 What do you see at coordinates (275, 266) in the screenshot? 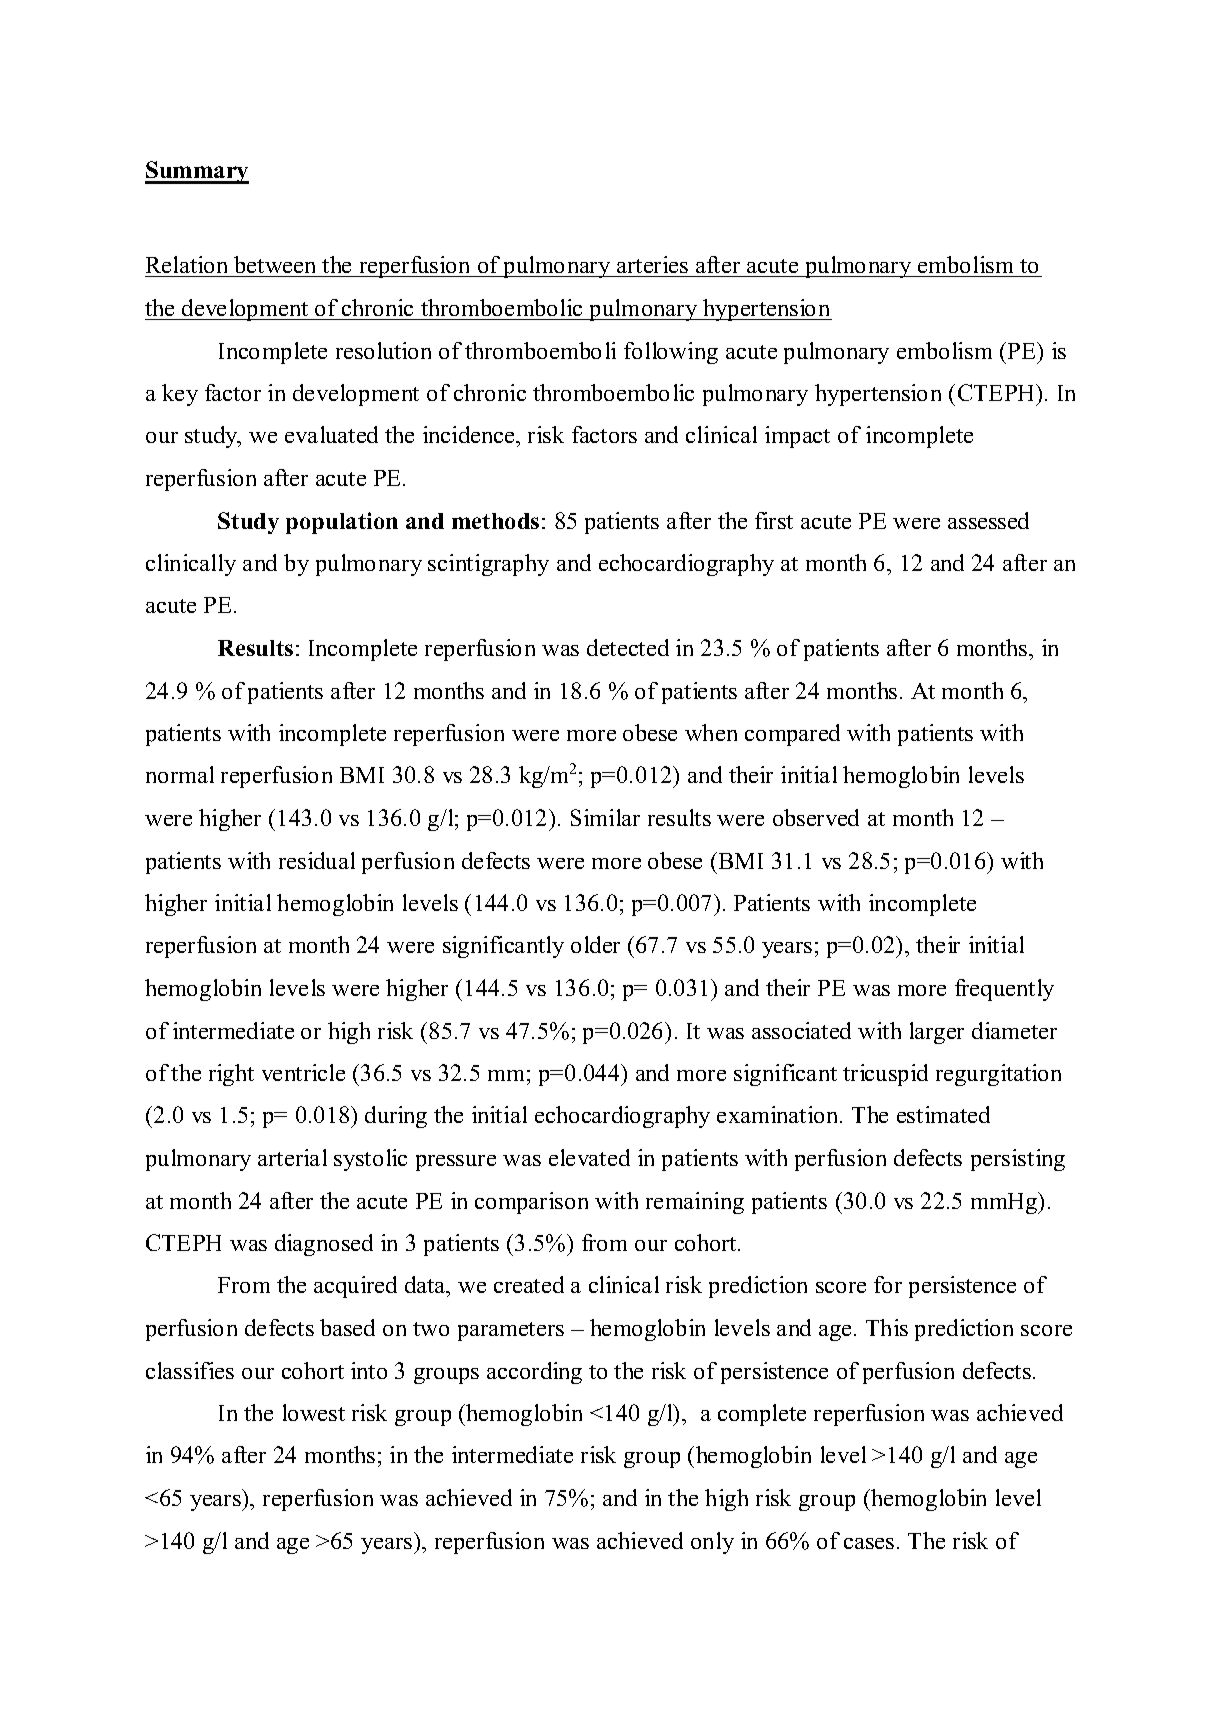
I see `between` at bounding box center [275, 266].
